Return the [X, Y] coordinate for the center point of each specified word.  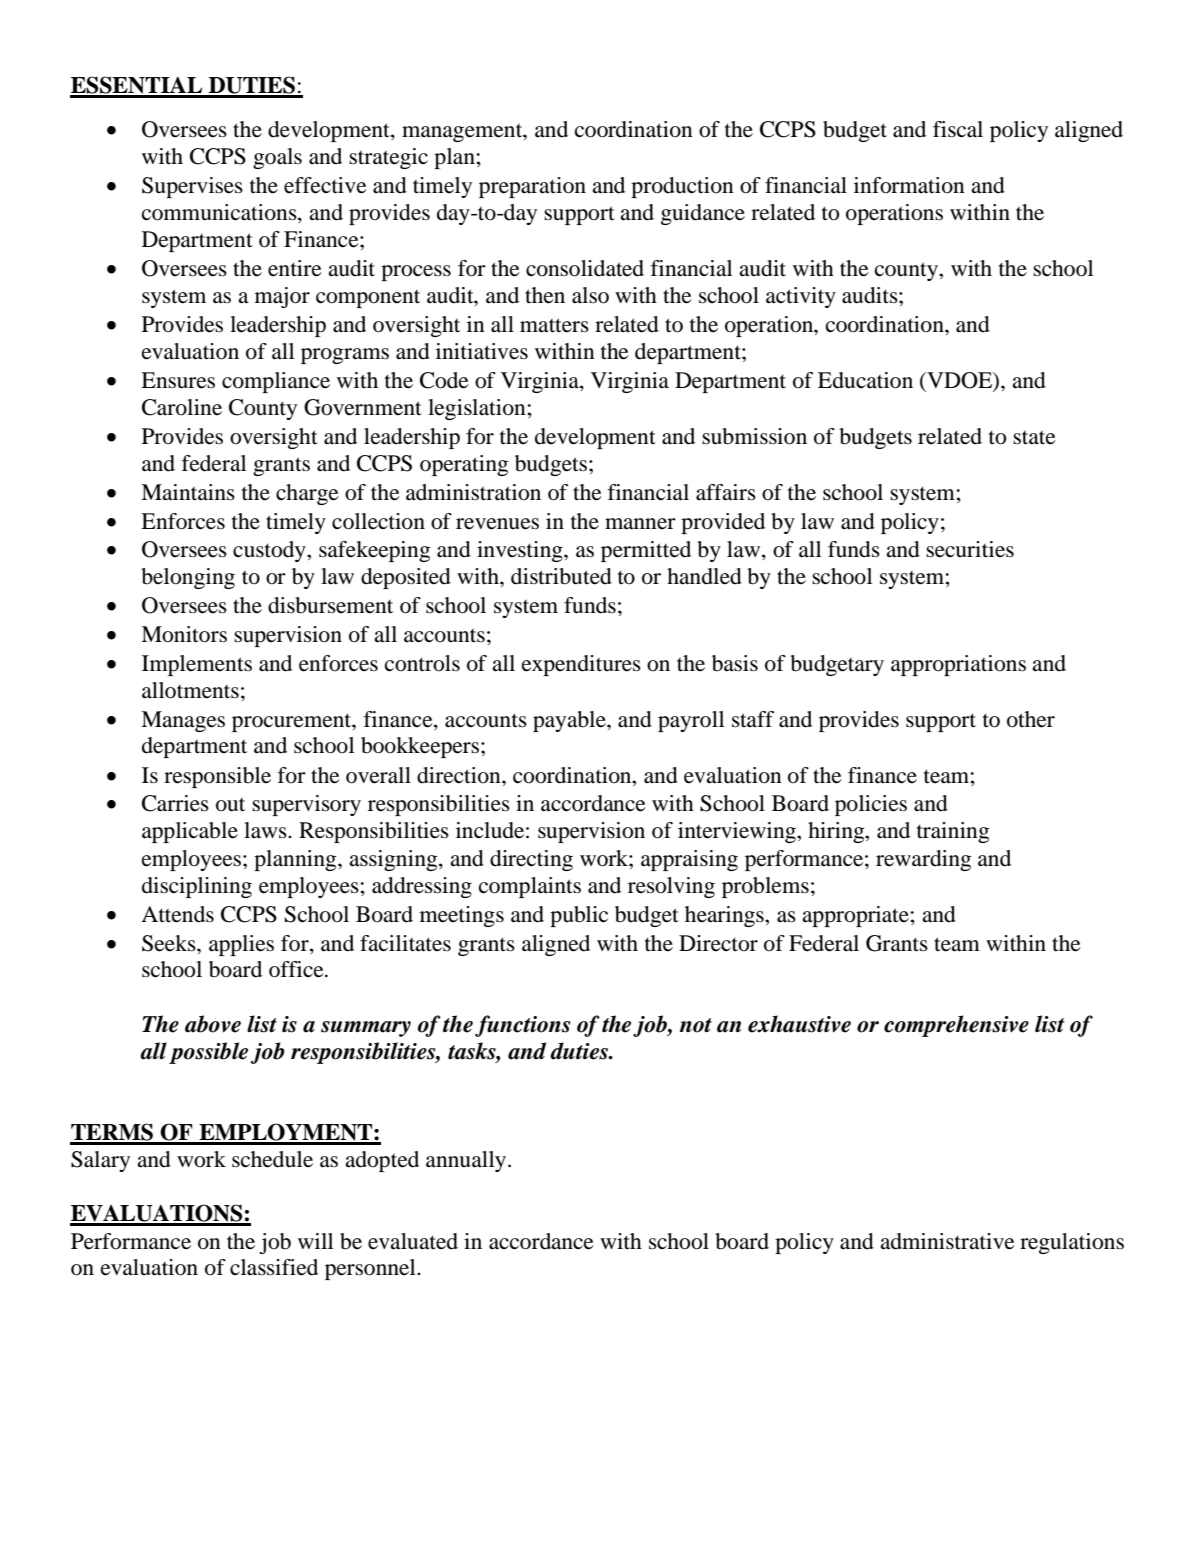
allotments [190, 690]
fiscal [958, 129]
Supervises [192, 187]
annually [467, 1161]
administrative [947, 1241]
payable [570, 721]
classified [274, 1267]
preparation [532, 187]
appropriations [958, 665]
